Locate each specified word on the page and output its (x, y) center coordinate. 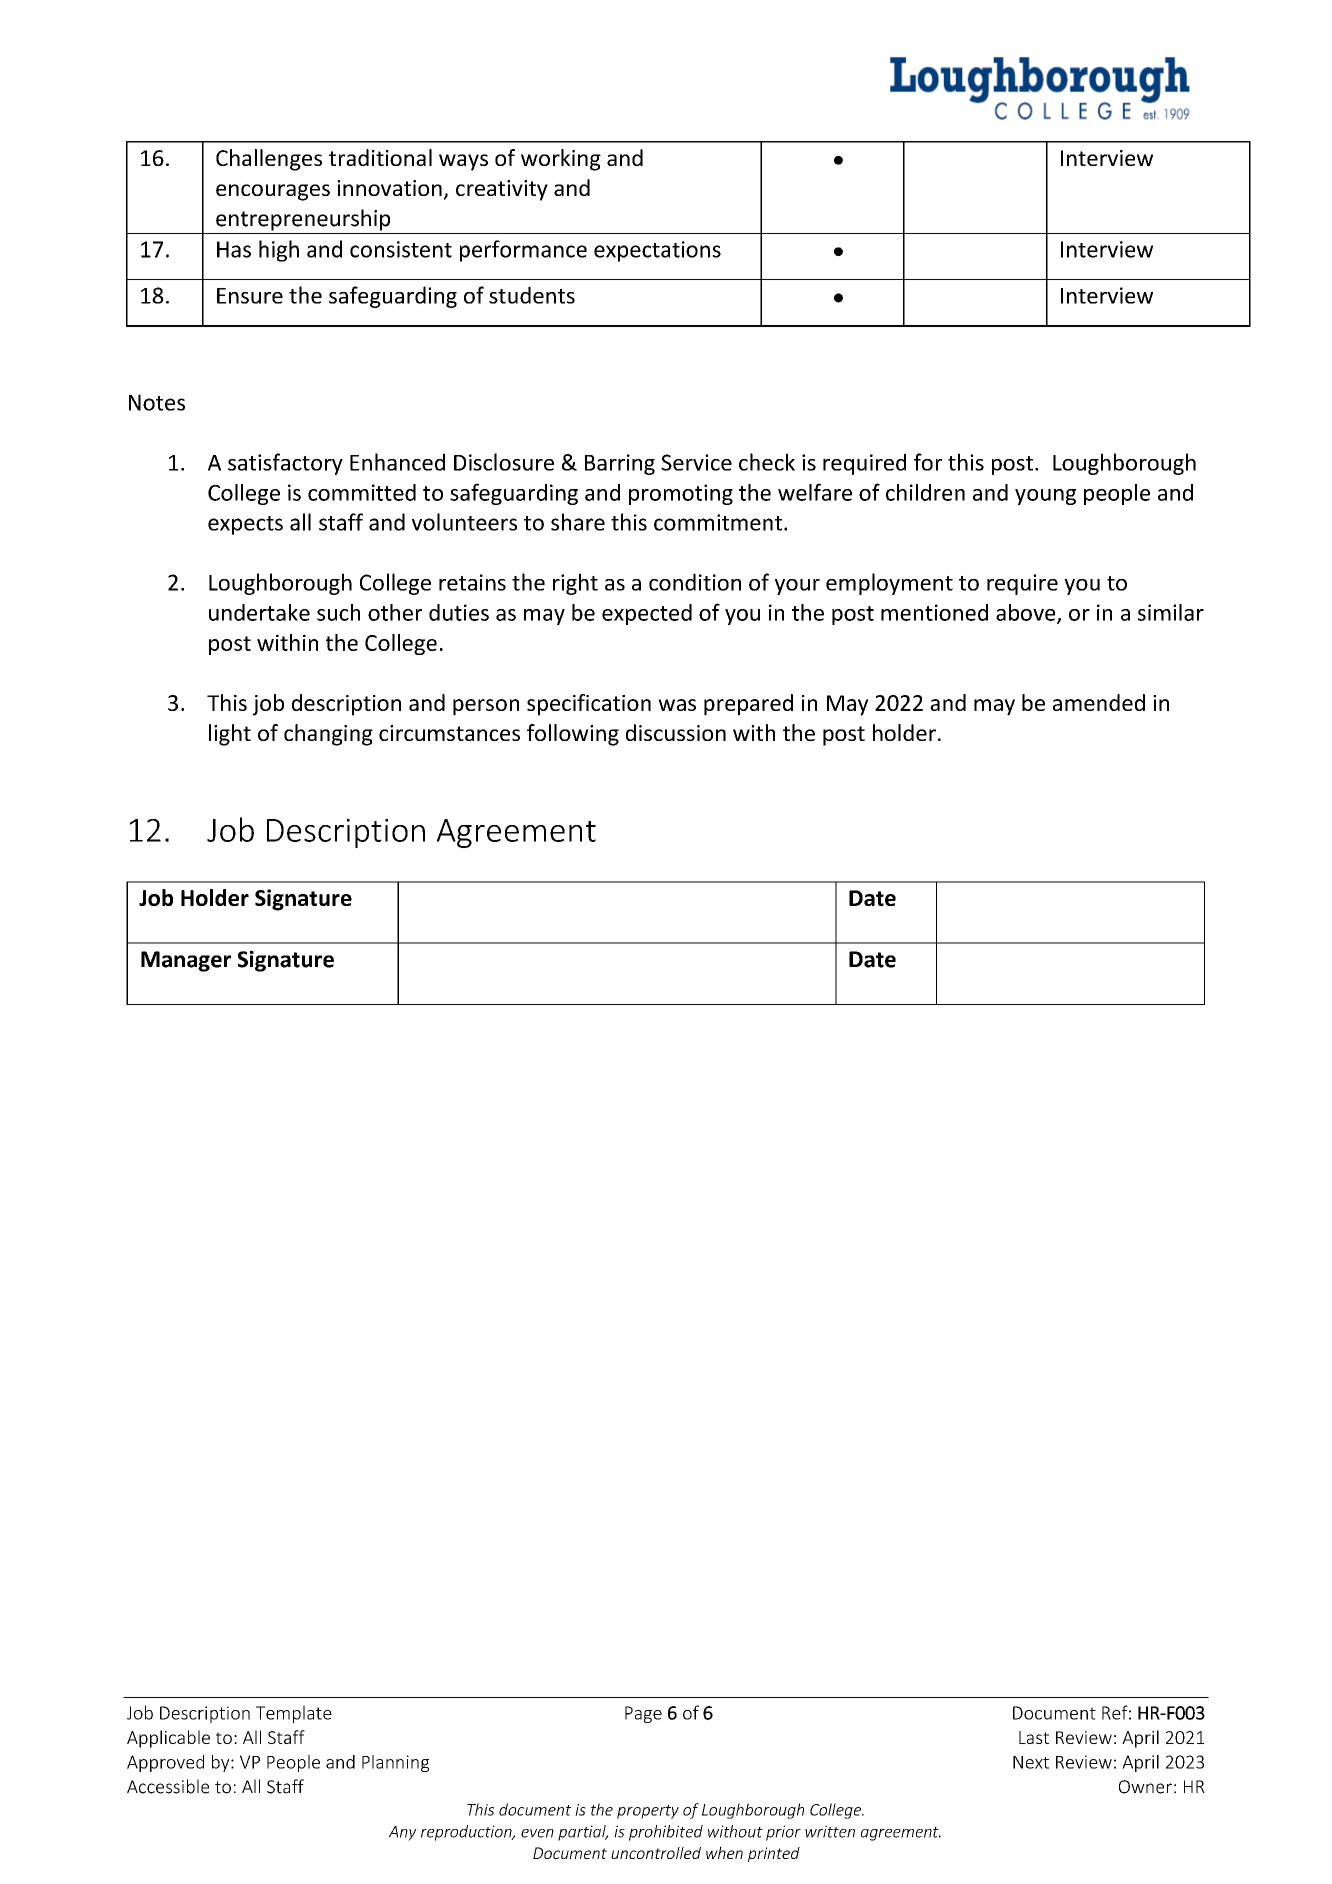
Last (1034, 1737)
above (1027, 613)
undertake (259, 612)
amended (1099, 702)
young (1045, 497)
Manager (186, 961)
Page (643, 1714)
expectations (657, 251)
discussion (676, 732)
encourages (273, 192)
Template (294, 1714)
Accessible (168, 1786)
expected (647, 614)
